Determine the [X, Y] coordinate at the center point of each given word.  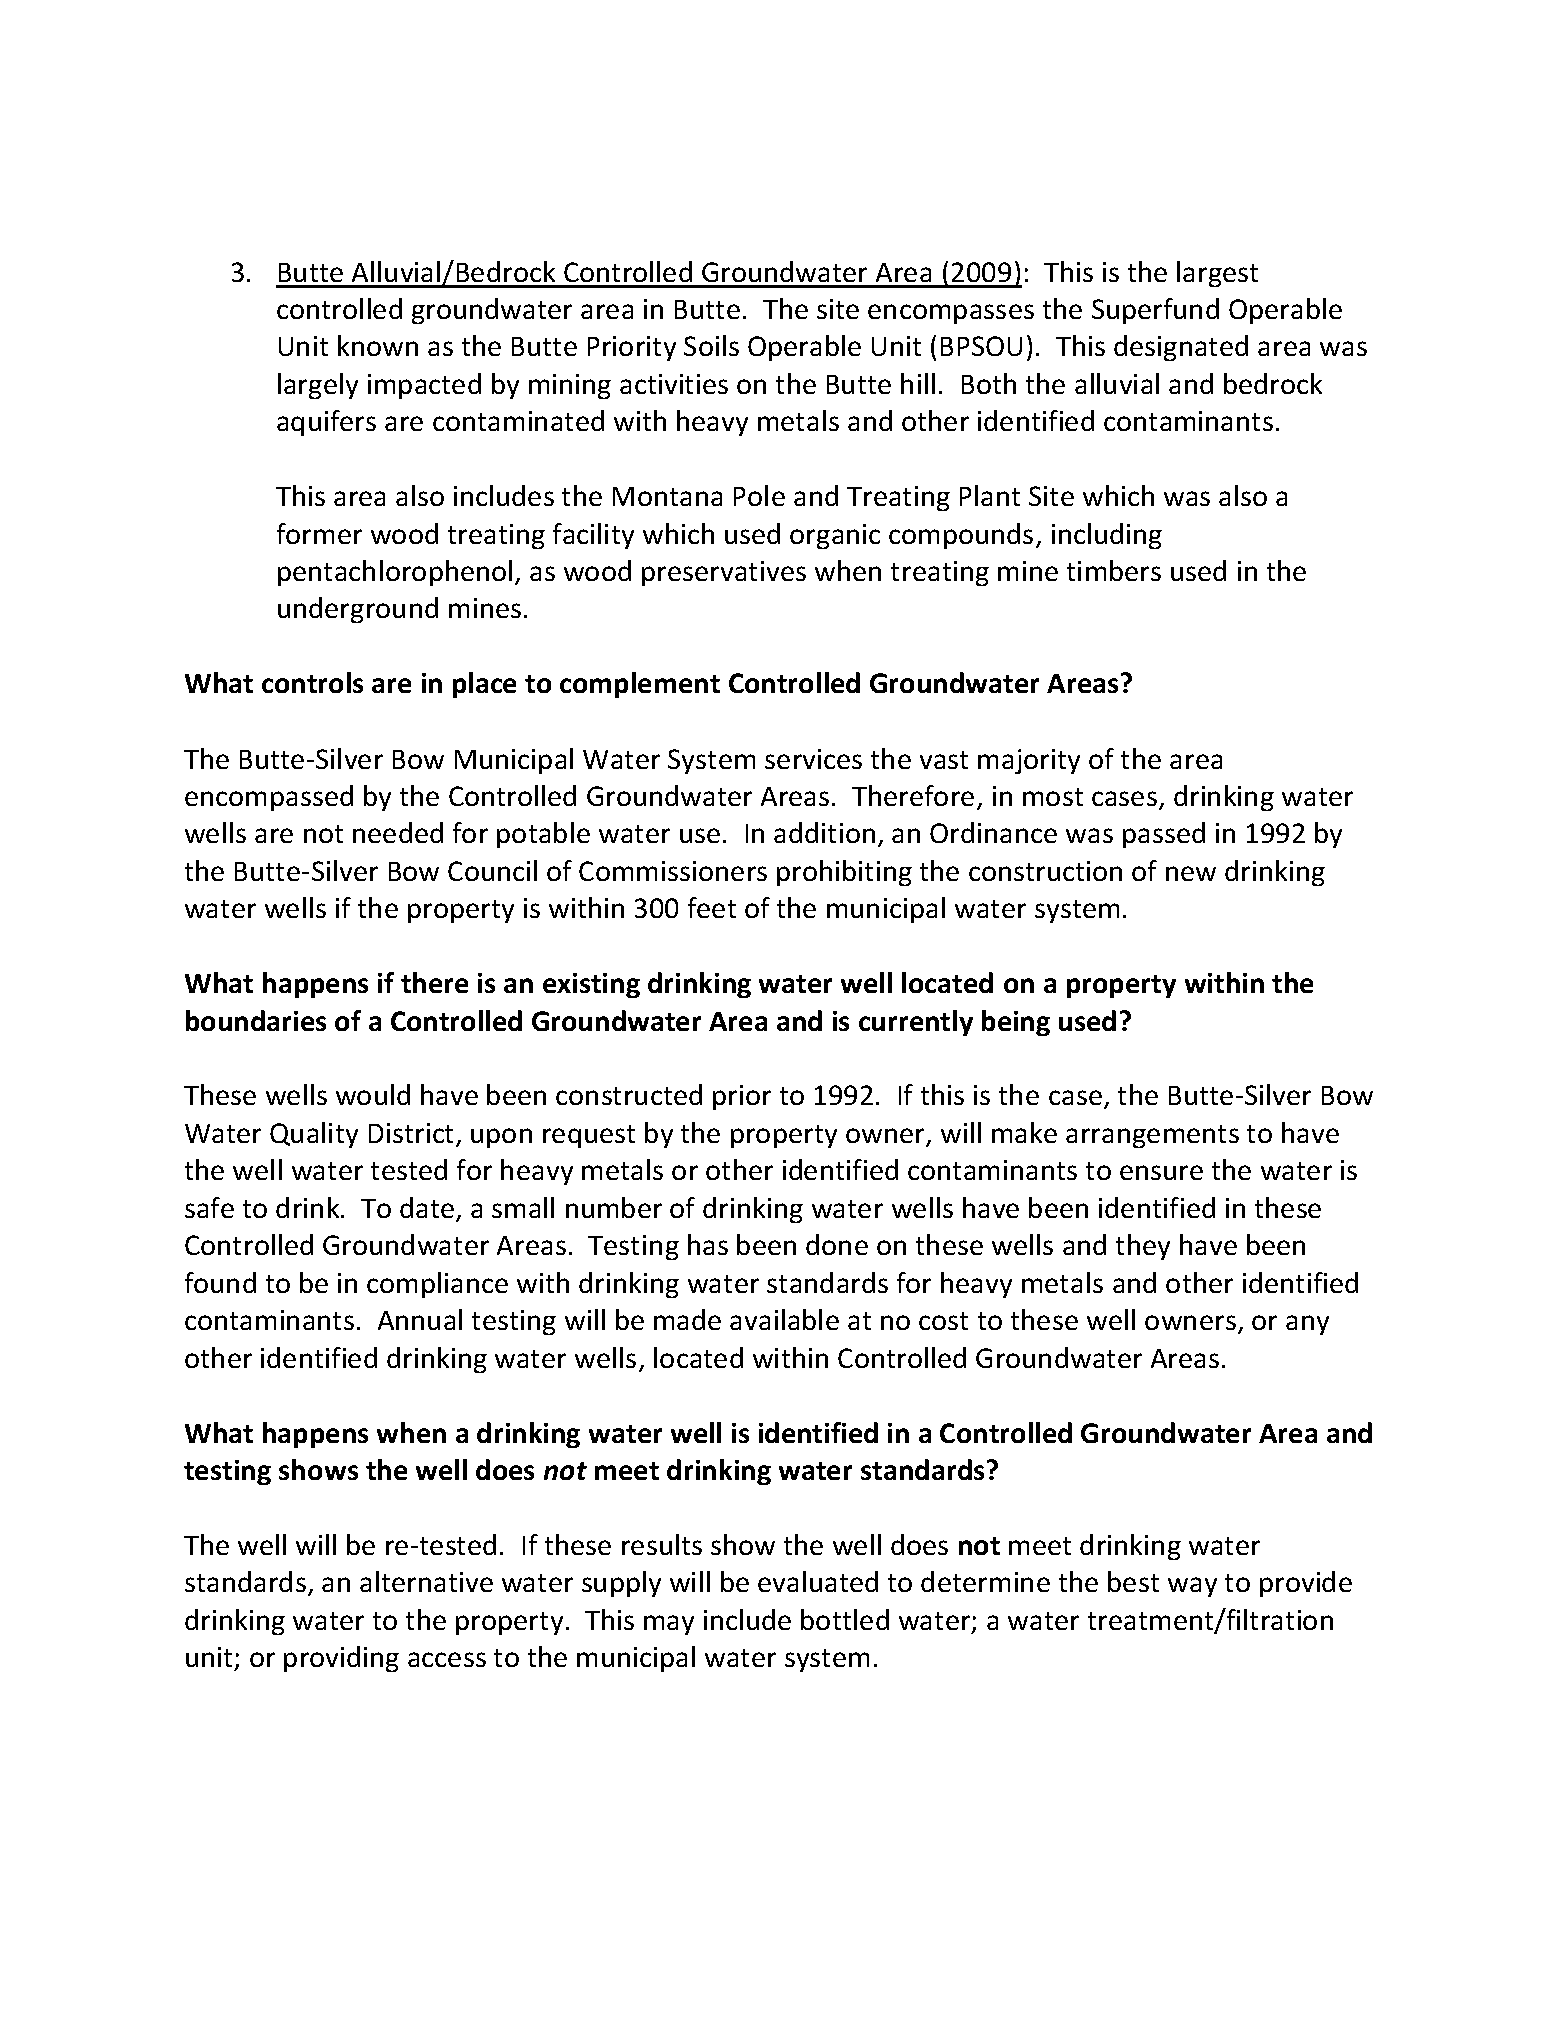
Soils [711, 345]
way [1192, 1587]
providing [341, 1659]
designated [1181, 348]
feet [712, 907]
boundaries [256, 1020]
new [1191, 873]
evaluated [818, 1581]
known [378, 345]
